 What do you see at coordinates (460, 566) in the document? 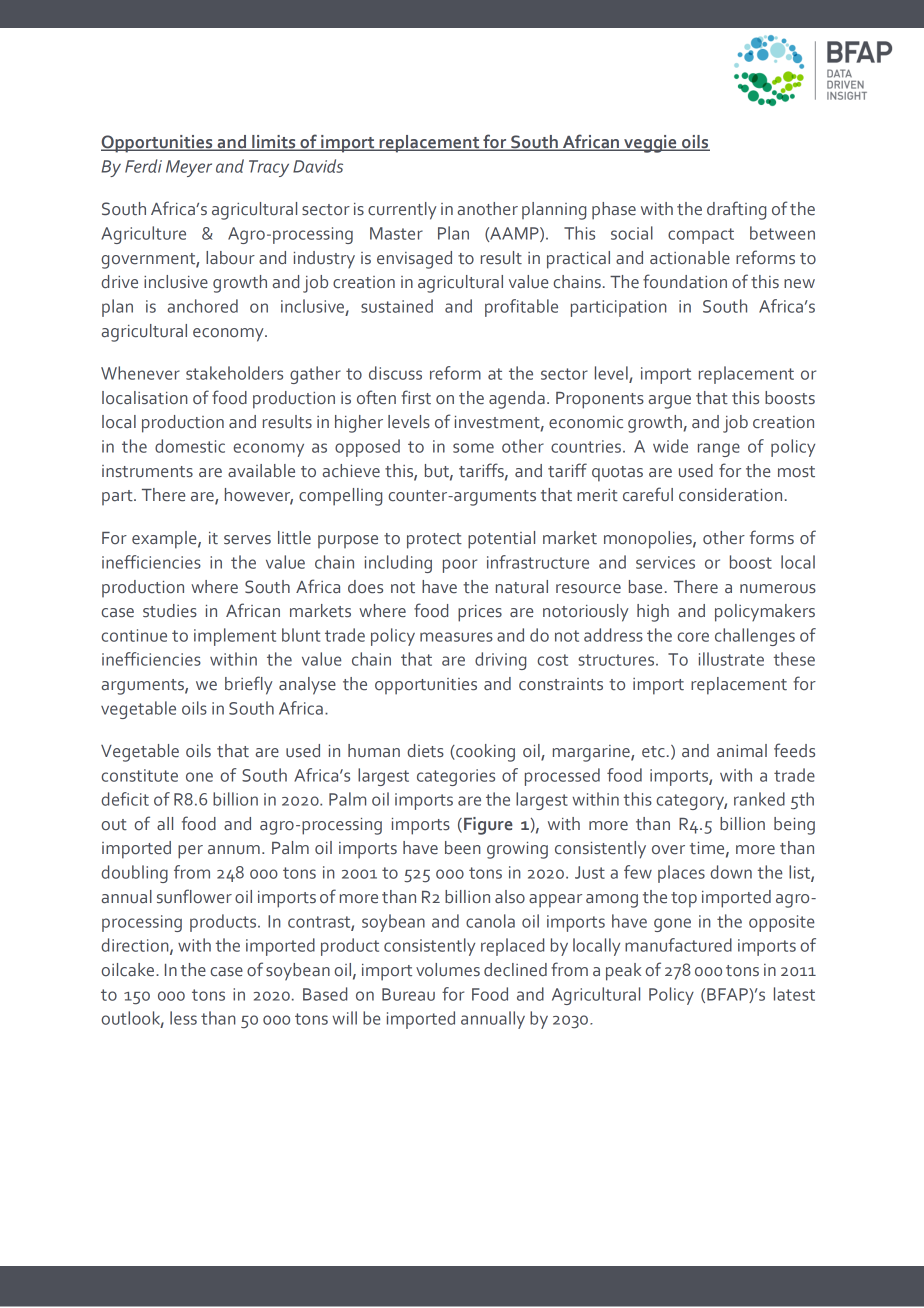
I see `poor` at bounding box center [460, 566].
